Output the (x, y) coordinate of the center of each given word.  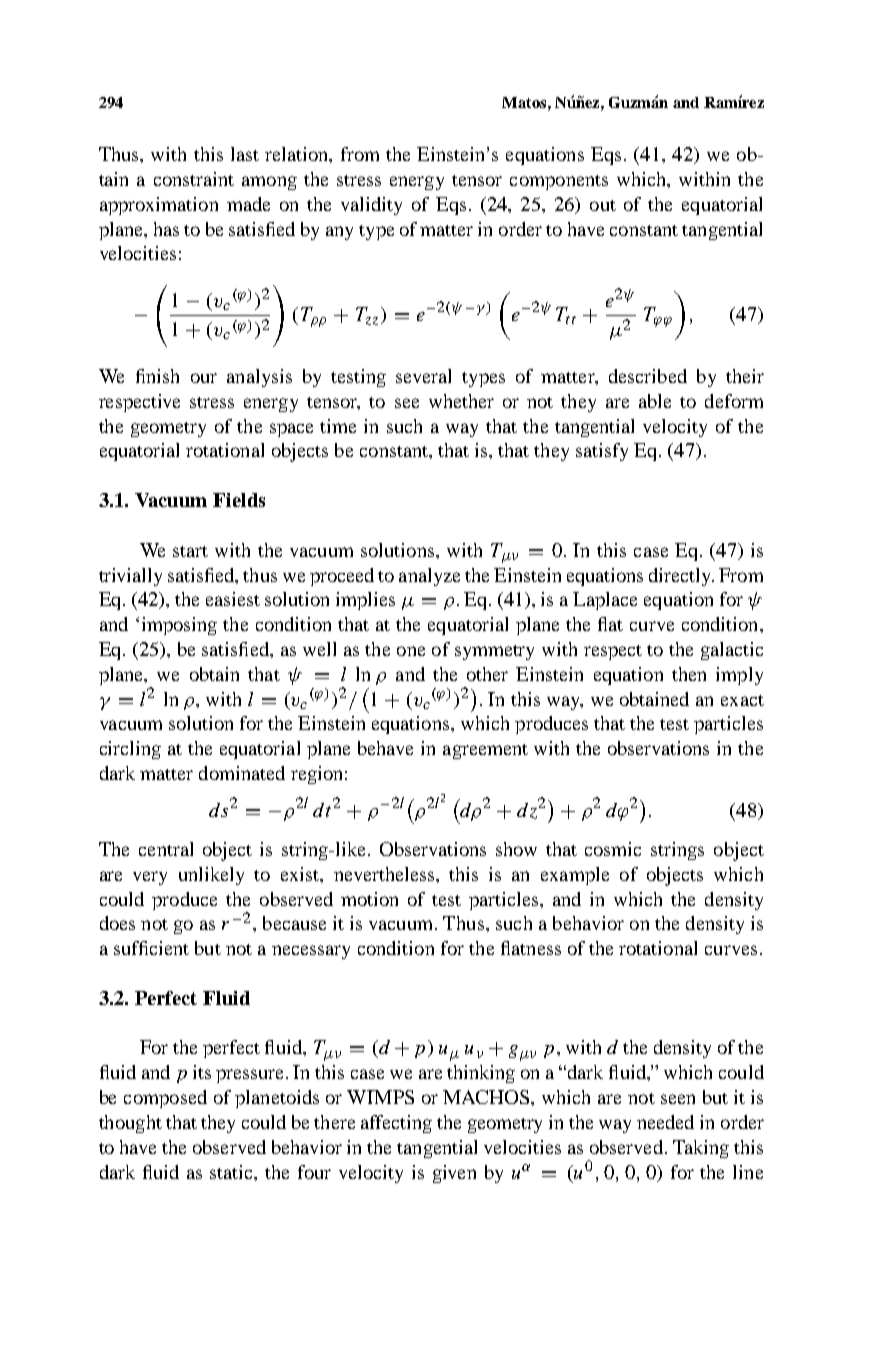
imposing (179, 626)
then (689, 674)
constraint (194, 179)
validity (371, 206)
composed (165, 1099)
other (487, 674)
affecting (396, 1124)
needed (665, 1122)
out (603, 205)
